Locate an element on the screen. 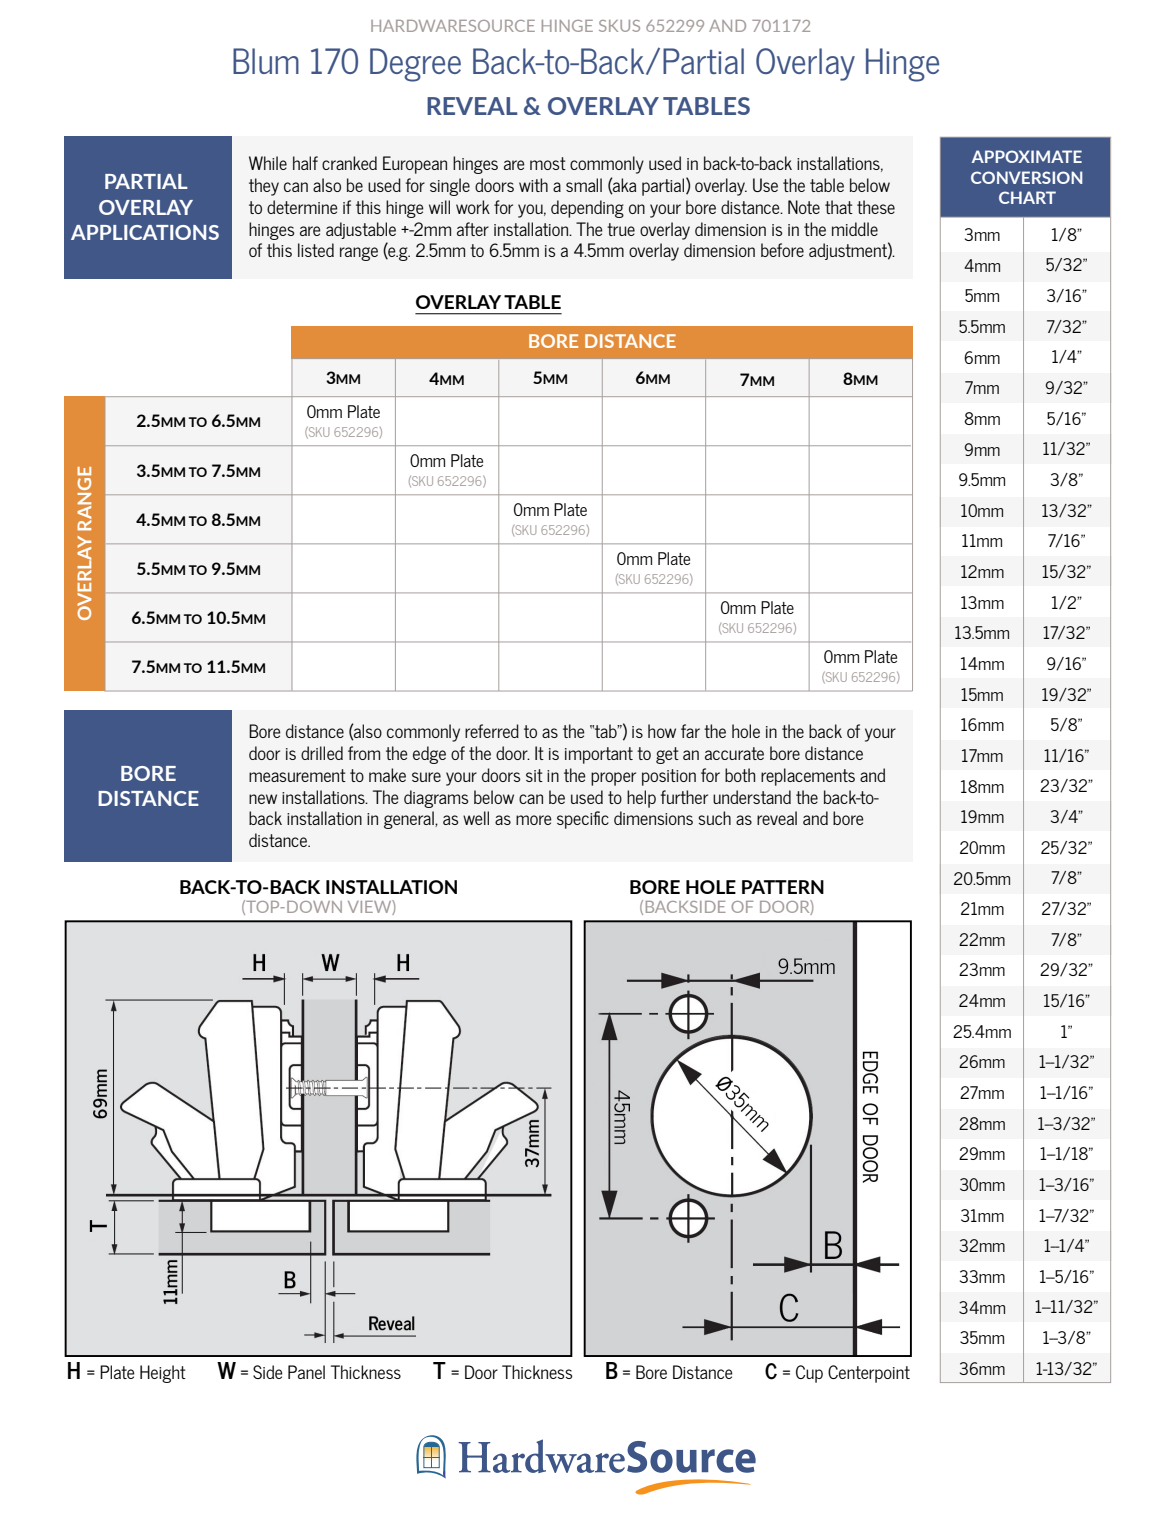  Blum is located at coordinates (266, 61).
